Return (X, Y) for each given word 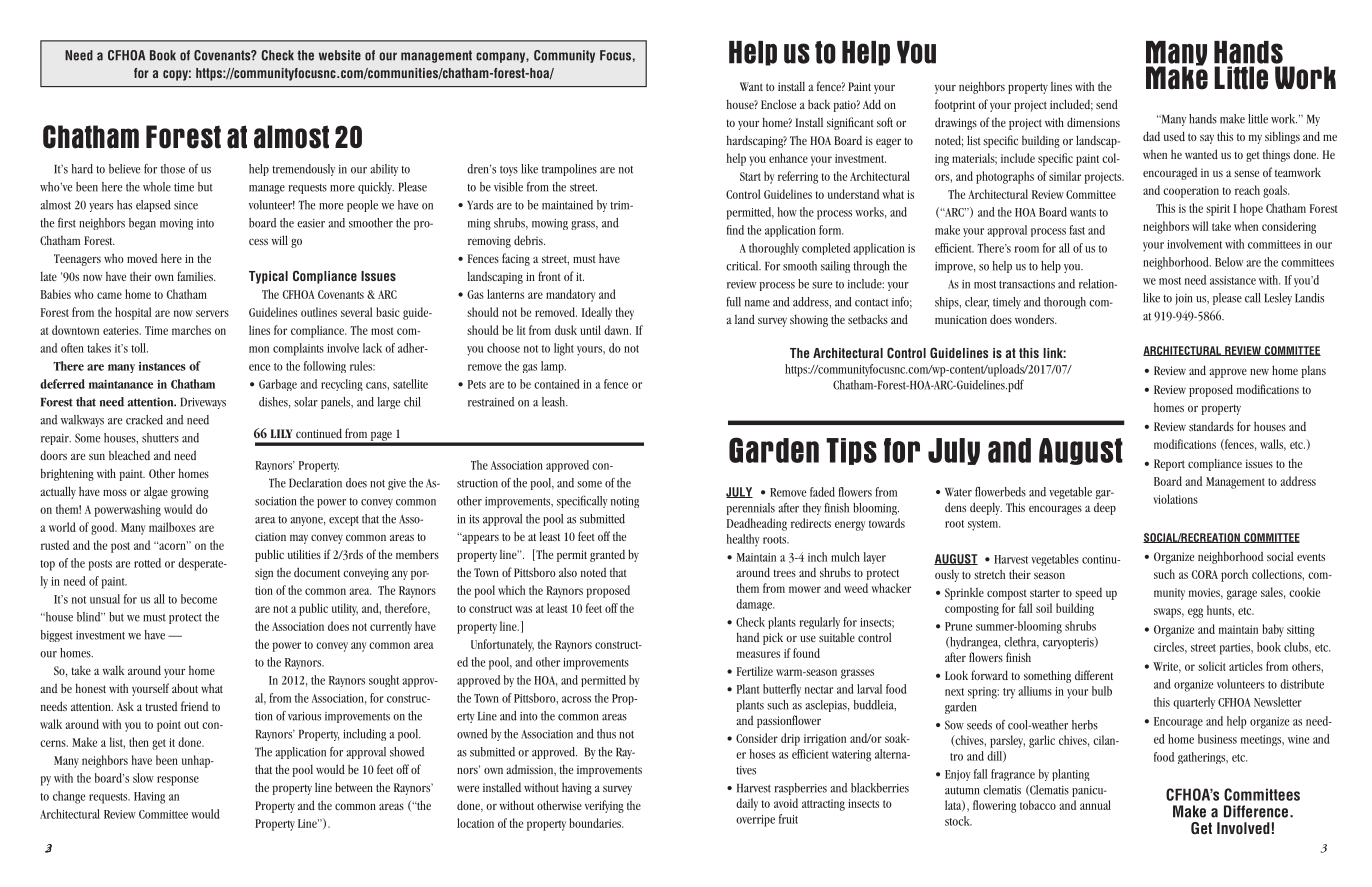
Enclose (778, 104)
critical (743, 266)
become (199, 599)
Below (1229, 262)
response (178, 781)
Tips (851, 451)
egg (1195, 613)
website (340, 55)
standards (1211, 426)
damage (755, 605)
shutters (160, 438)
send (1107, 104)
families (196, 276)
